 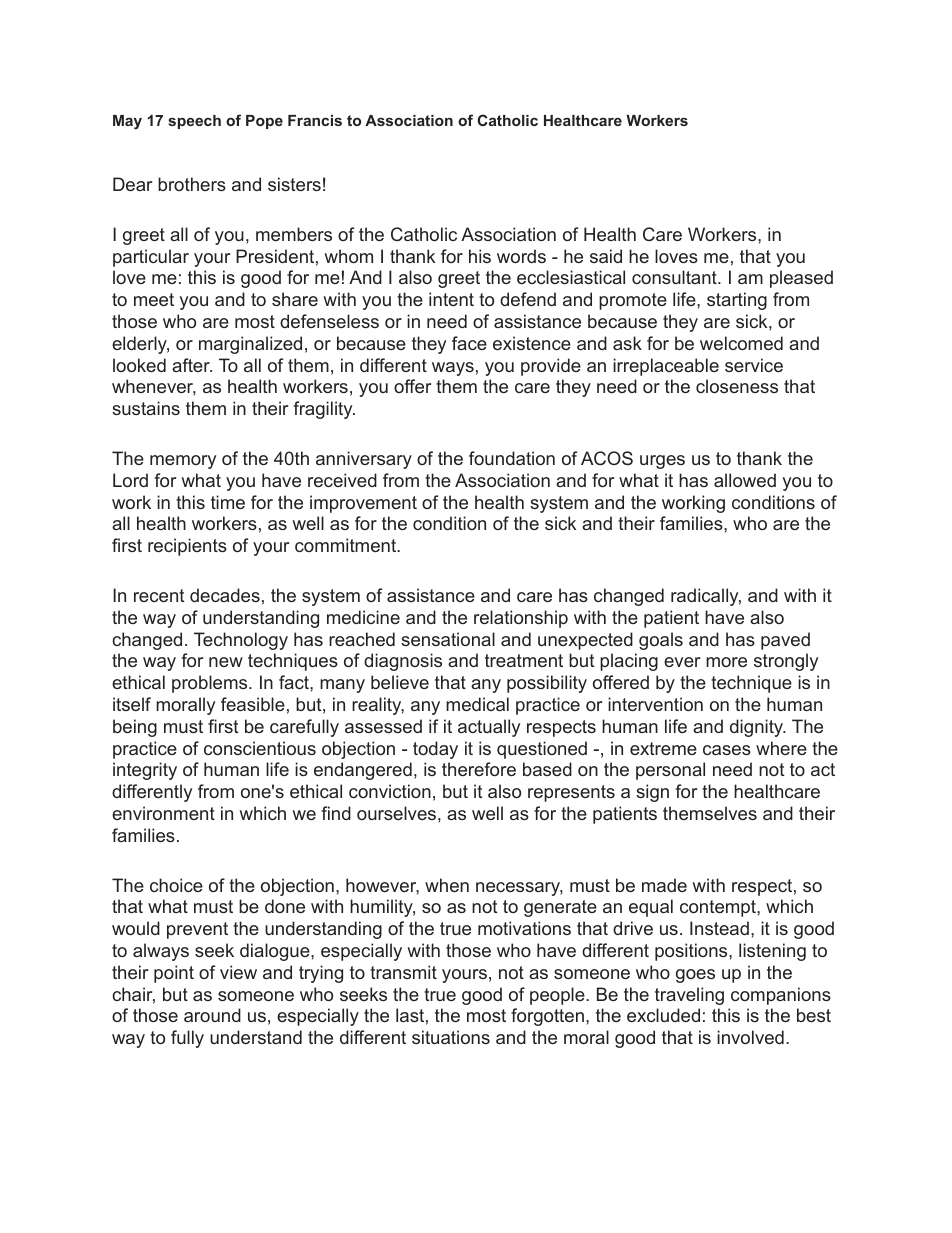 I want to click on relationship, so click(x=521, y=619).
